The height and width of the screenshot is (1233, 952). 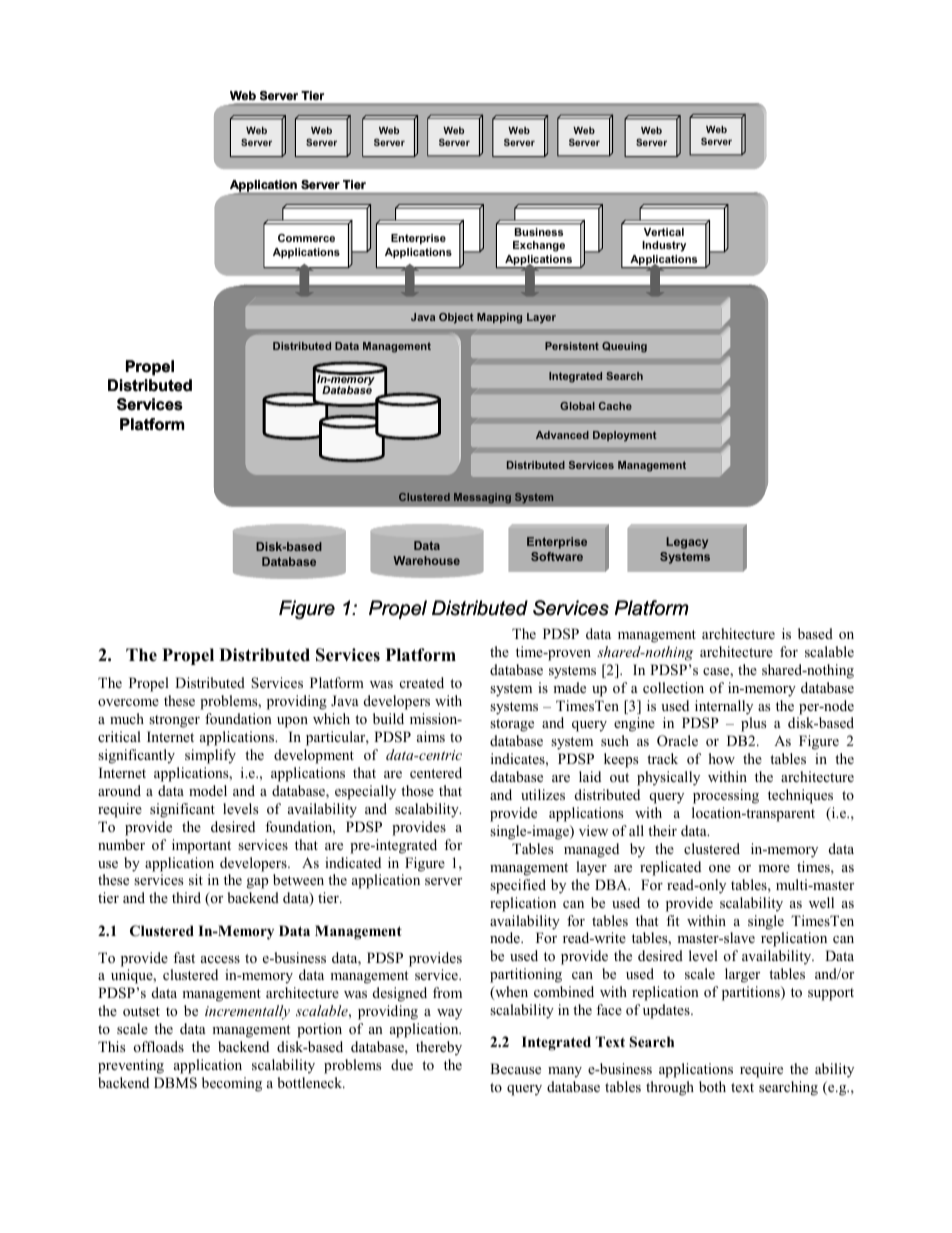 What do you see at coordinates (422, 682) in the screenshot?
I see `created` at bounding box center [422, 682].
